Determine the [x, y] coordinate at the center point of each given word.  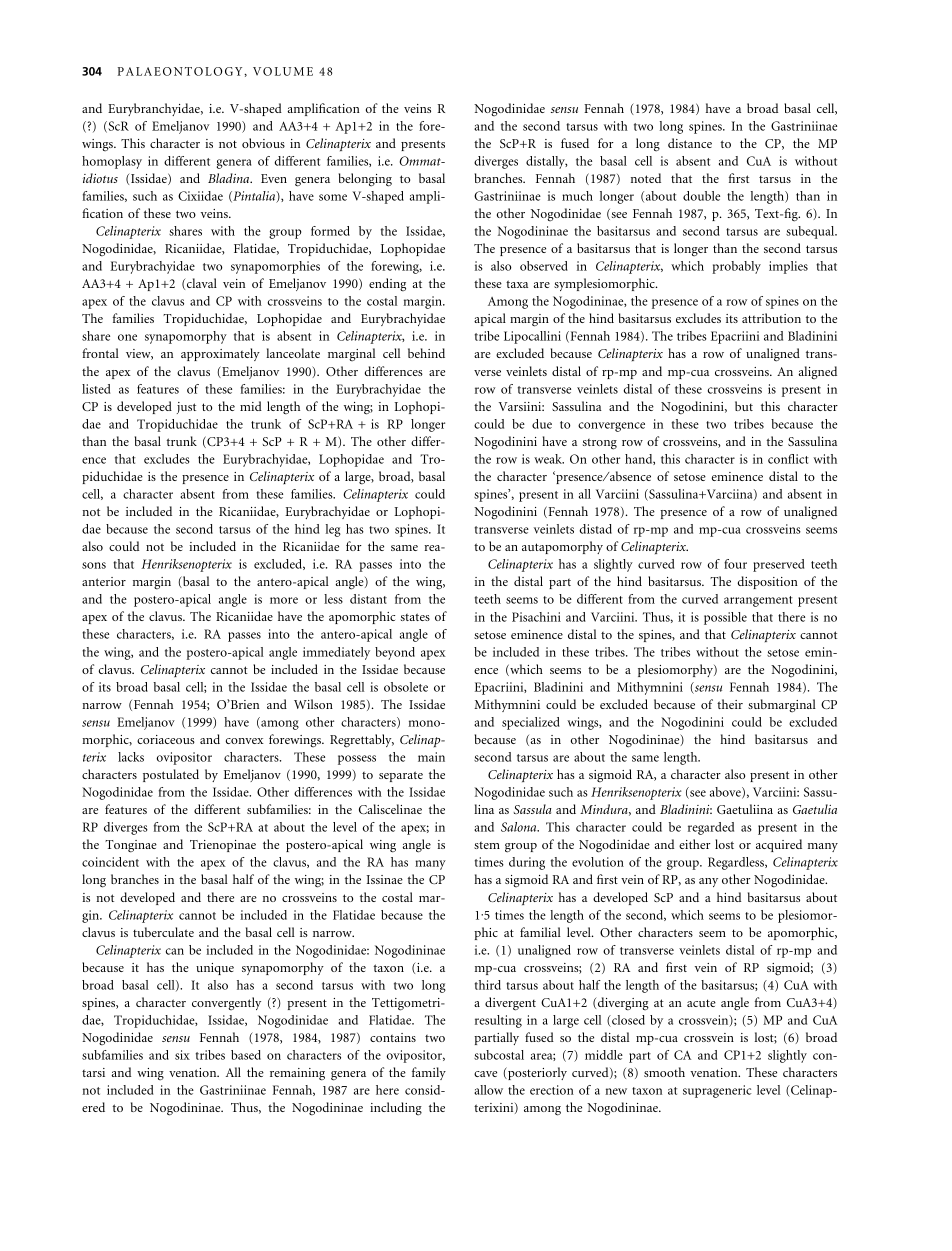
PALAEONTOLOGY [181, 71]
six [182, 1055]
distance [690, 143]
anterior [104, 581]
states [415, 617]
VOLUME [283, 71]
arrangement [758, 601]
